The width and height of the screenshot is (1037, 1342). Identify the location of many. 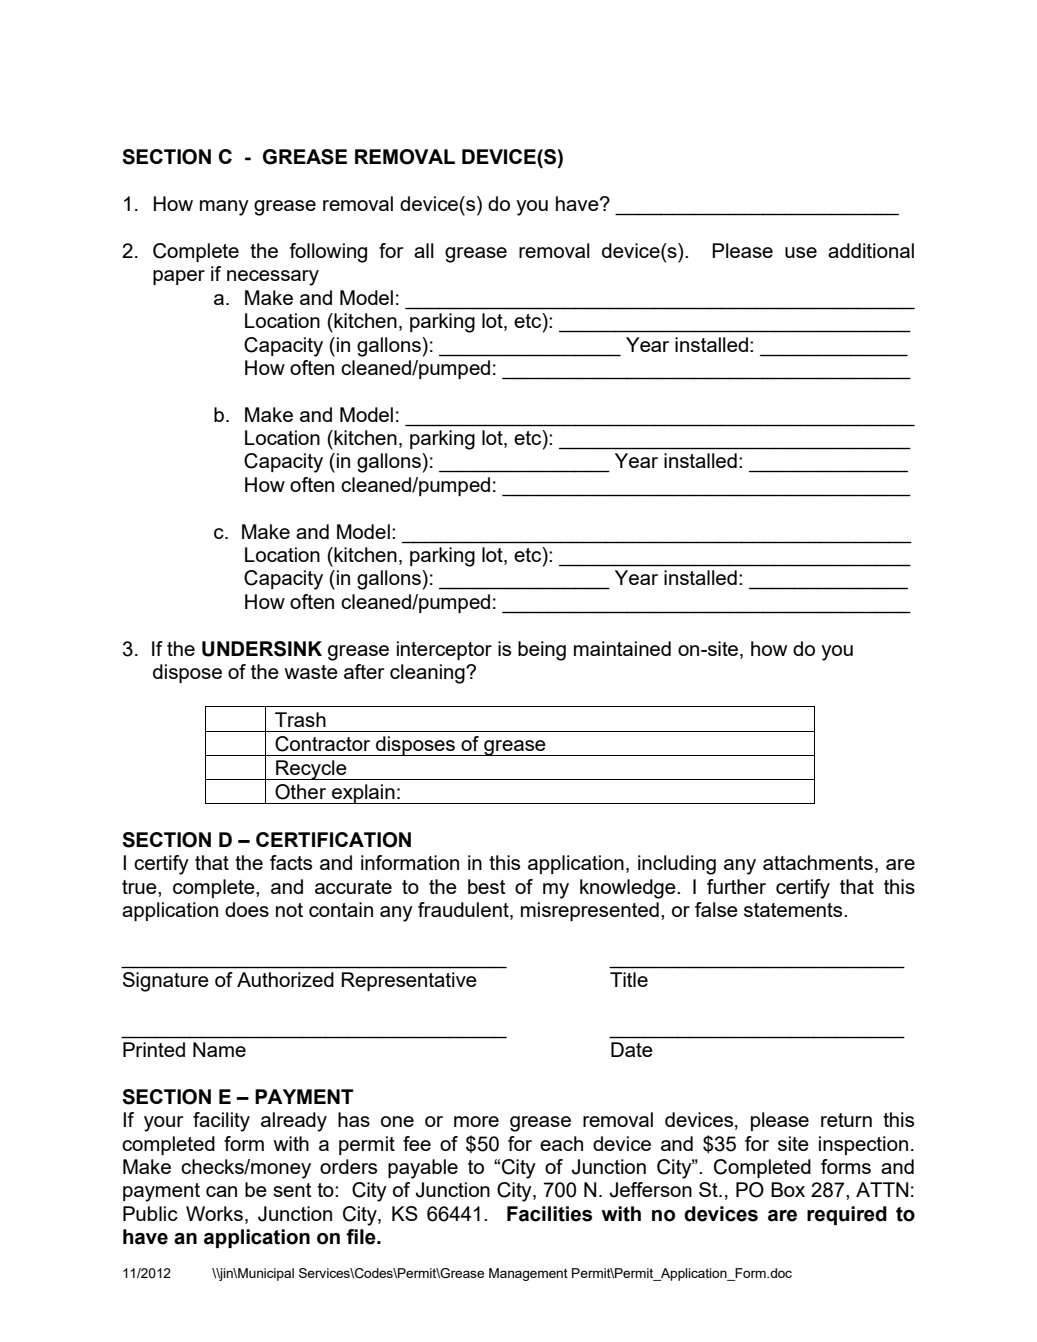
(224, 208).
